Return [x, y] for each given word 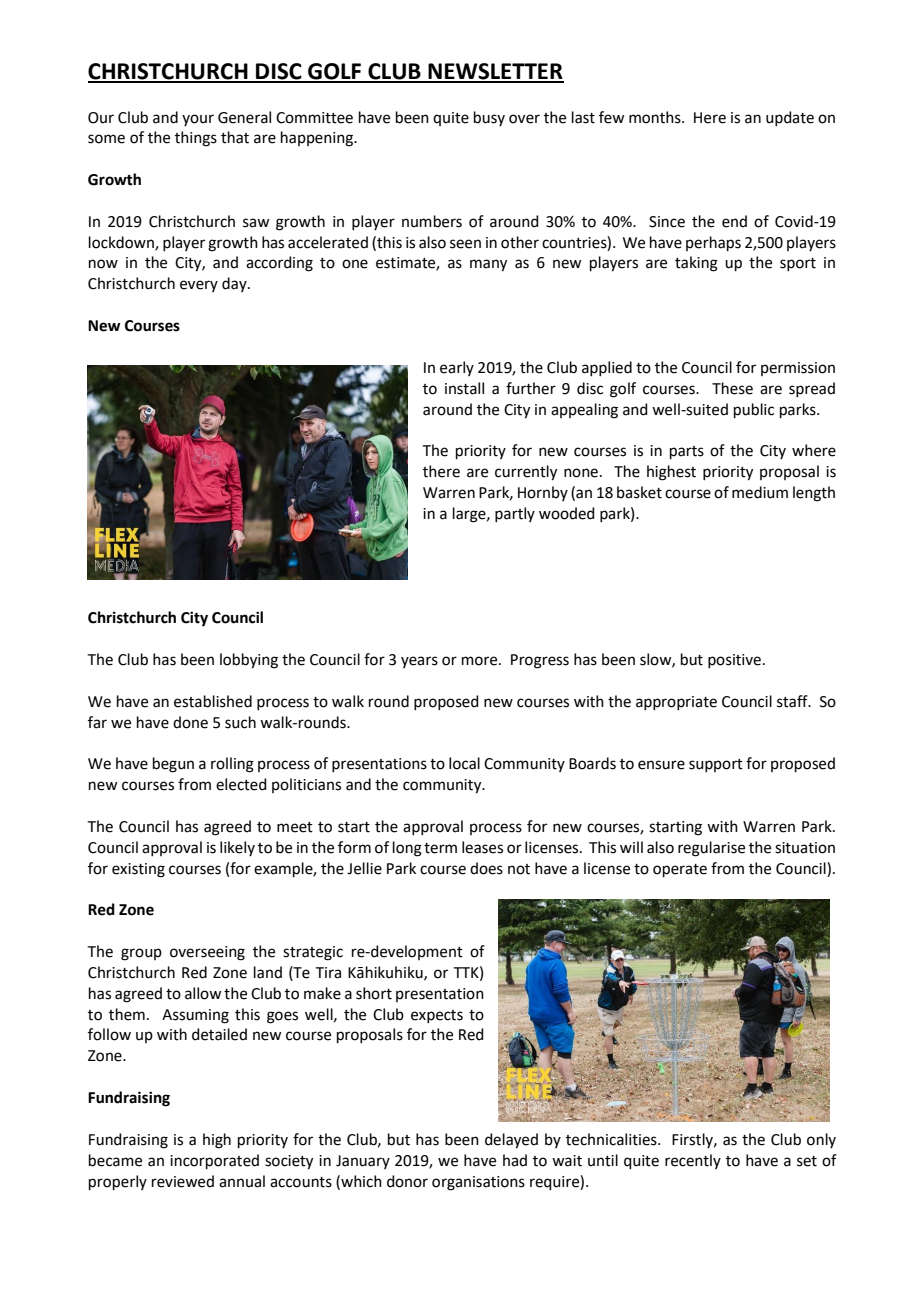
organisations [478, 1183]
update [790, 118]
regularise [711, 849]
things [196, 139]
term [440, 848]
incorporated [214, 1161]
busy [489, 118]
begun [173, 765]
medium [760, 492]
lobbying [249, 661]
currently [526, 473]
